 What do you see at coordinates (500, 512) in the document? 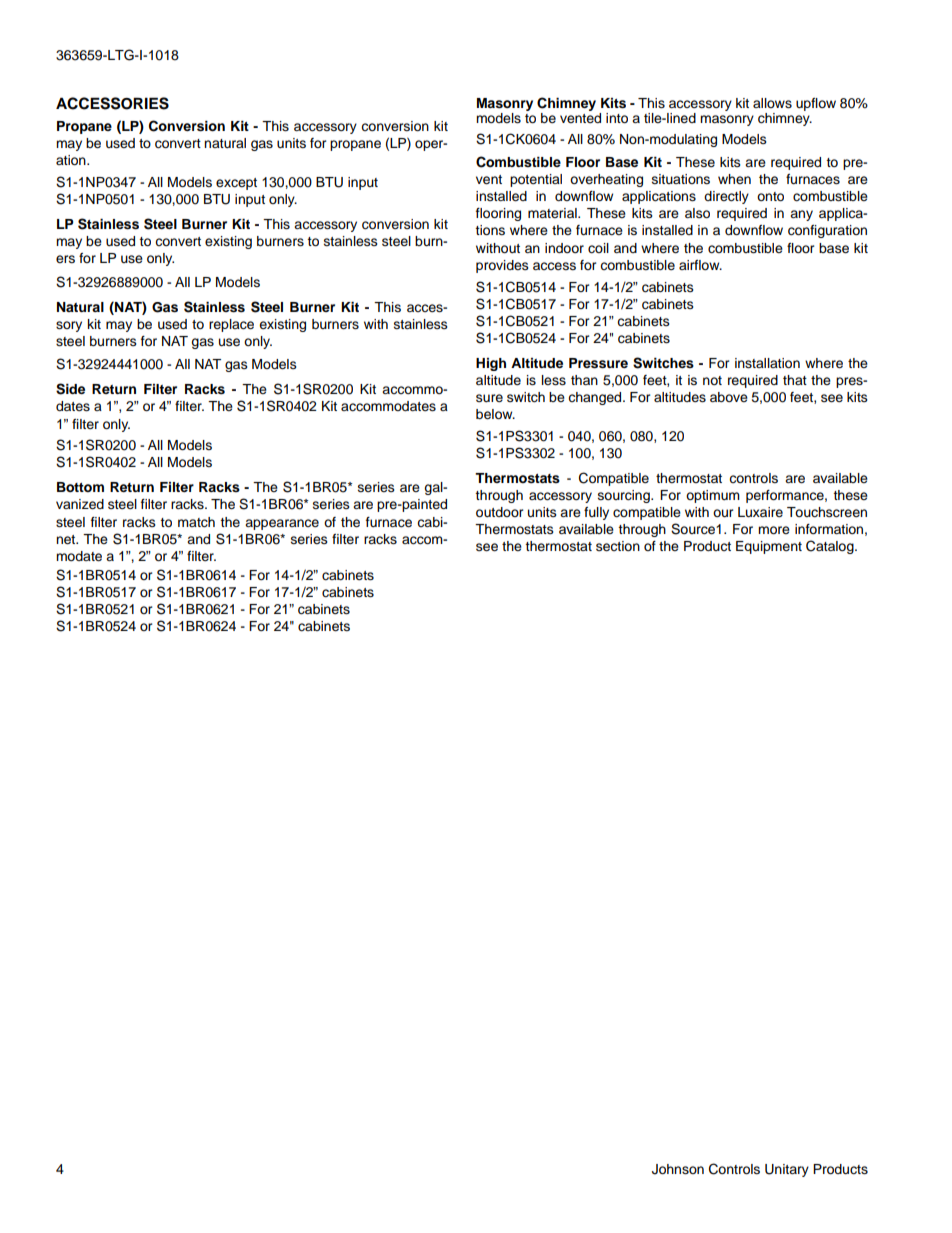
I see `outdoor` at bounding box center [500, 512].
